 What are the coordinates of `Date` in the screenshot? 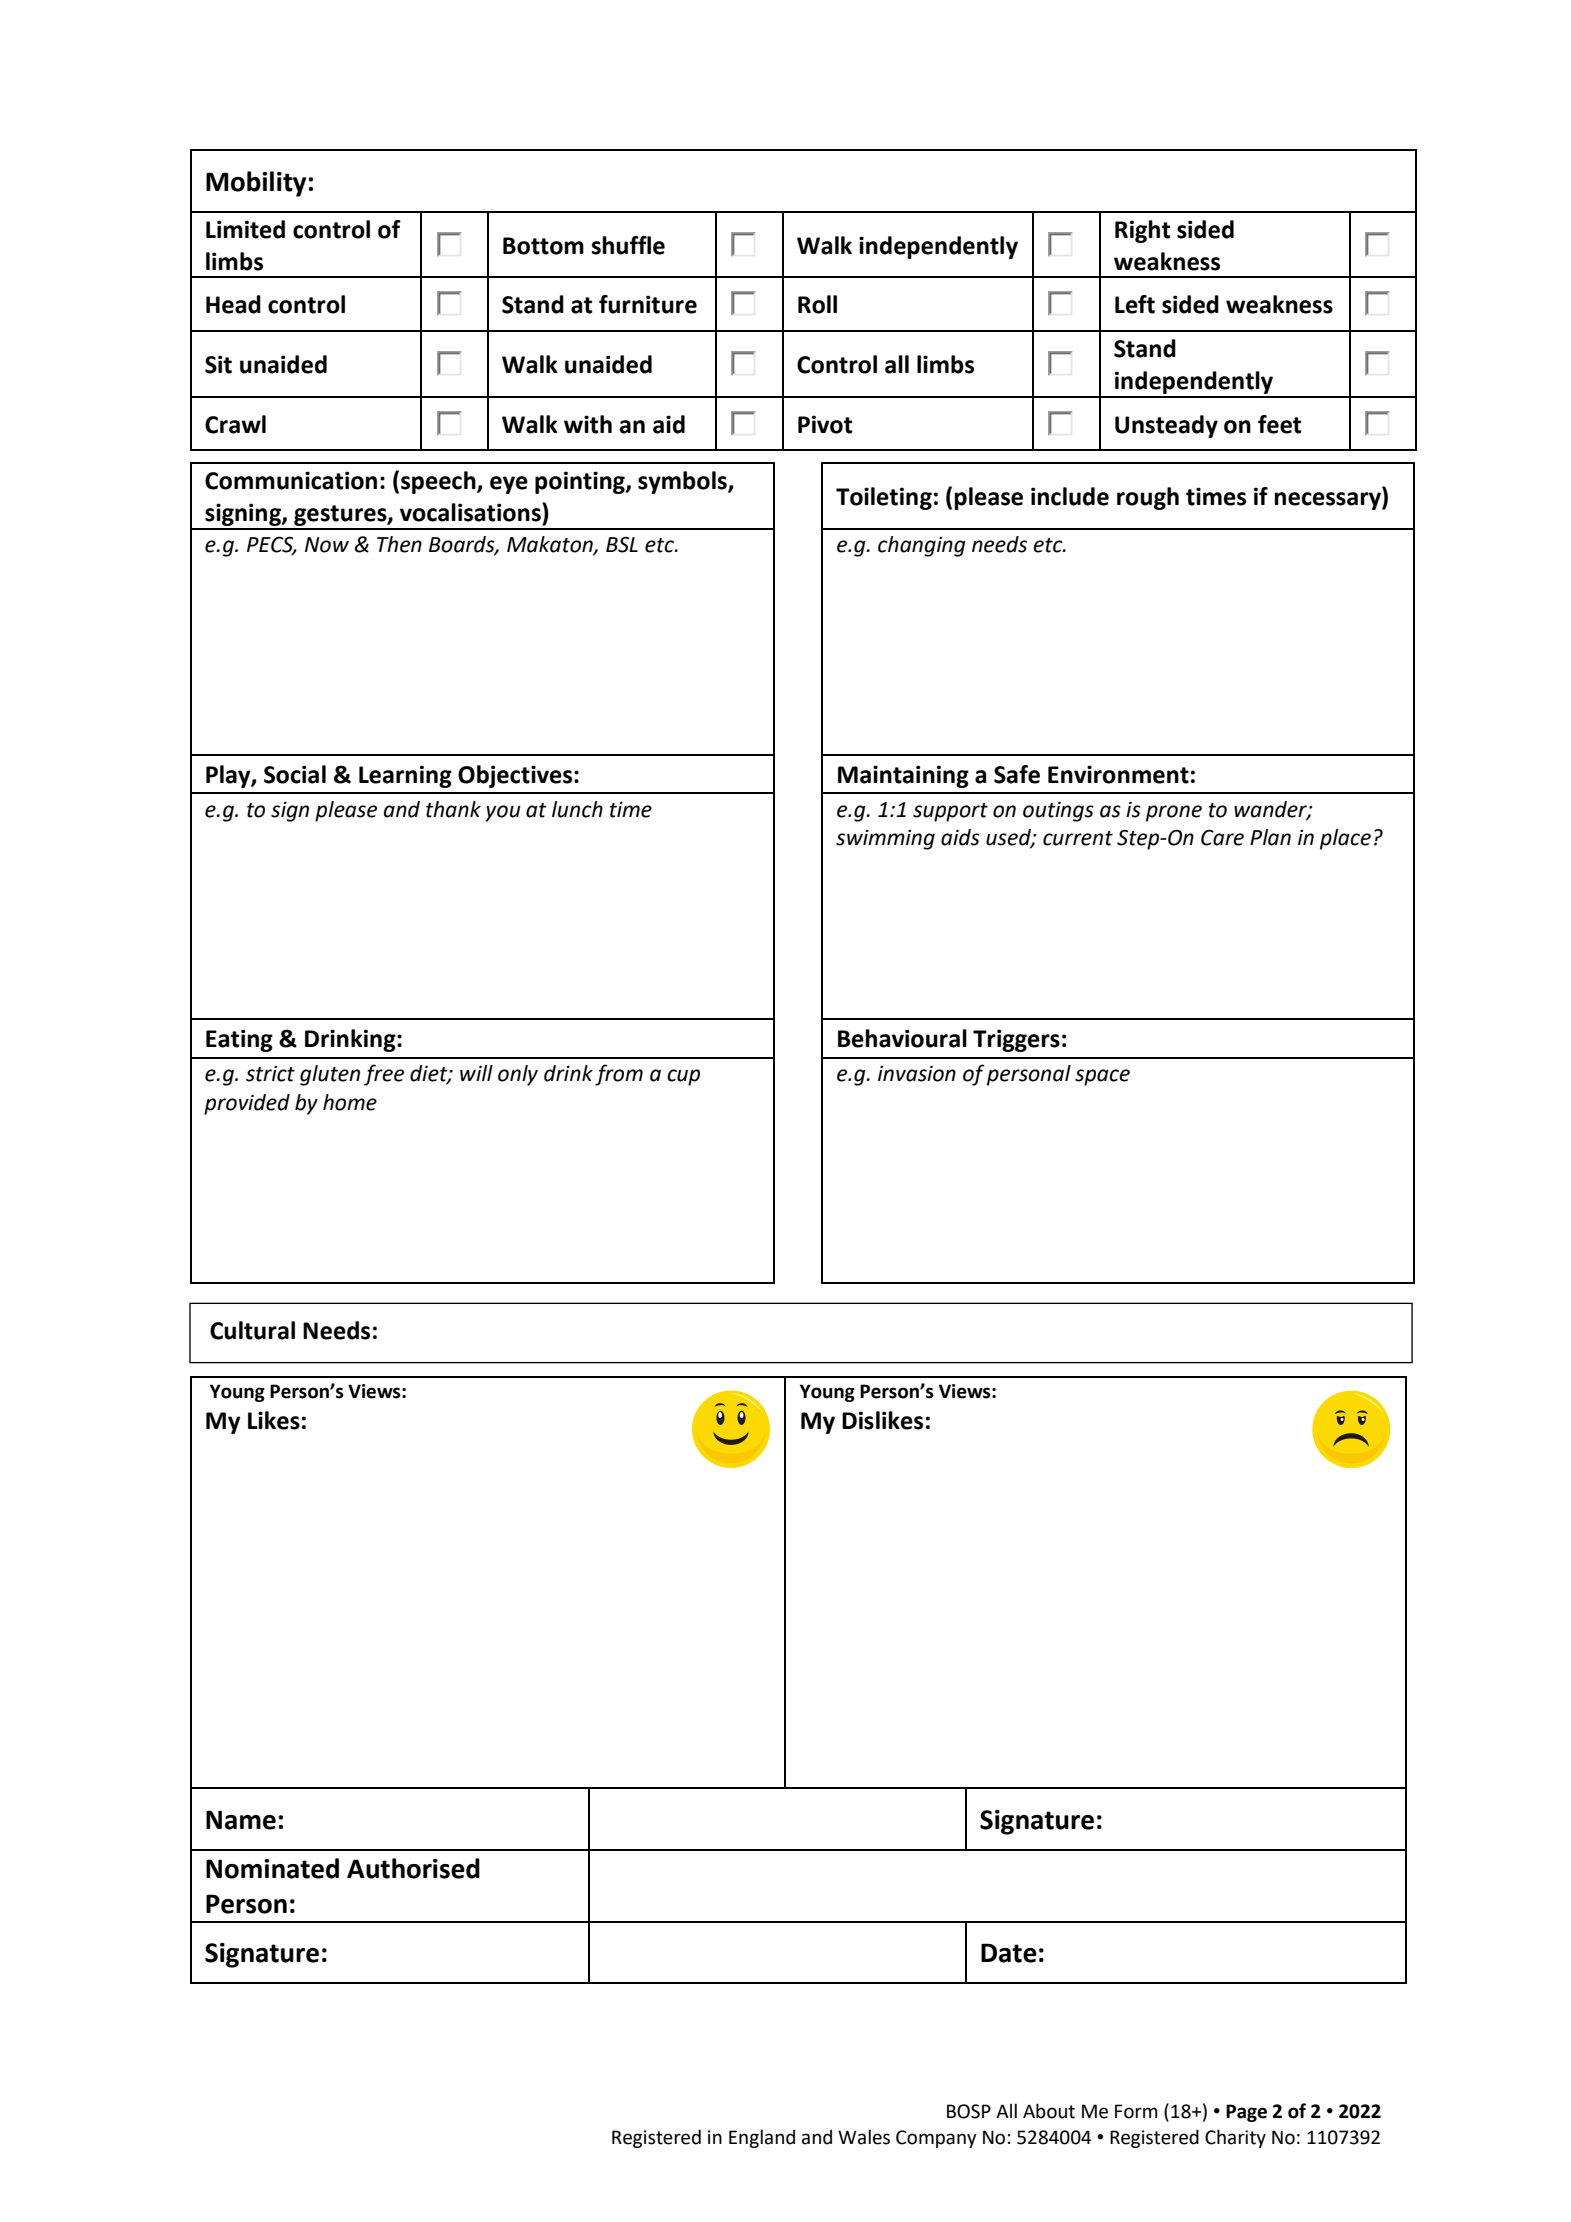 It's located at (1009, 1953).
